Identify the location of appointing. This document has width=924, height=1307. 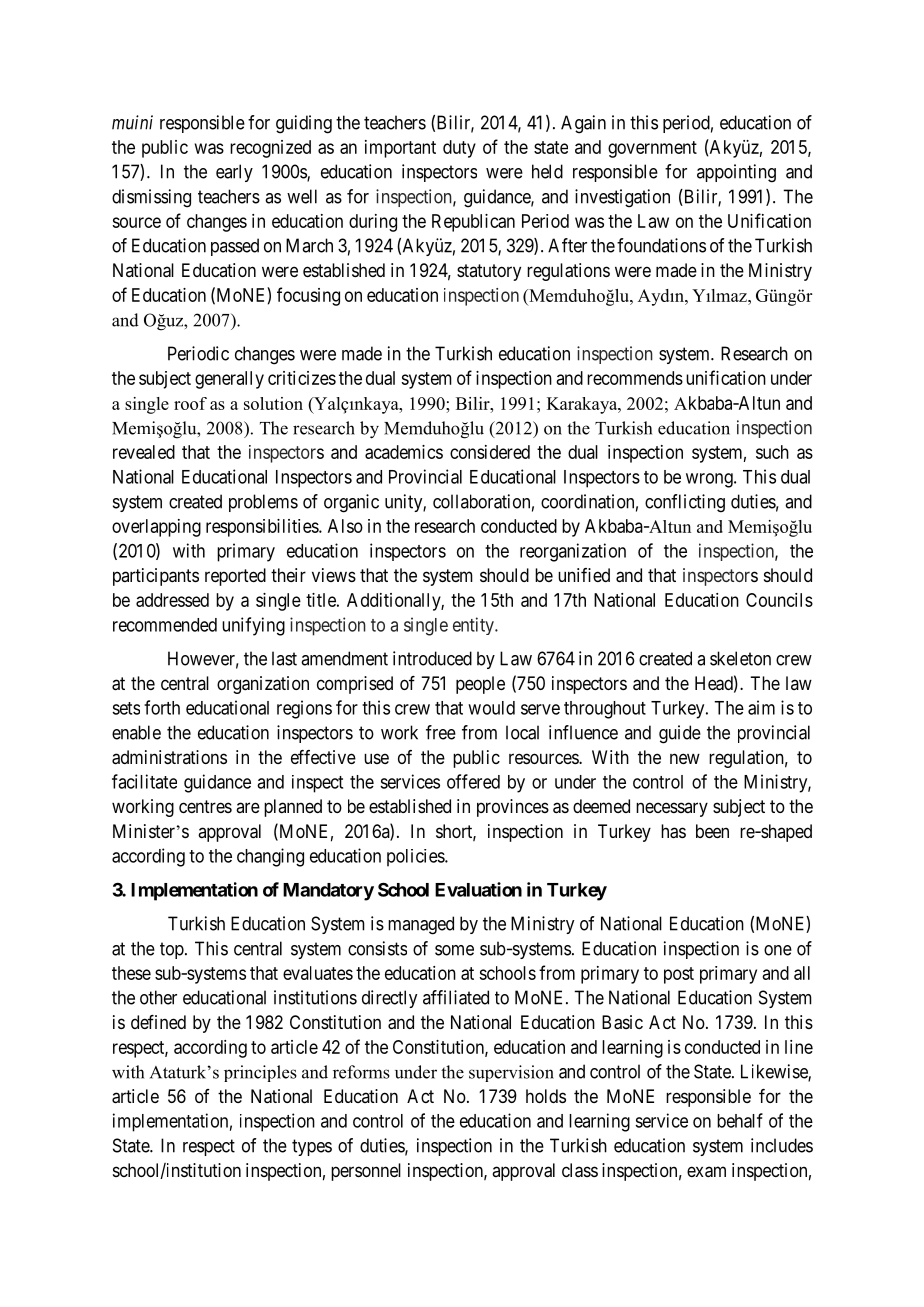
(736, 173).
